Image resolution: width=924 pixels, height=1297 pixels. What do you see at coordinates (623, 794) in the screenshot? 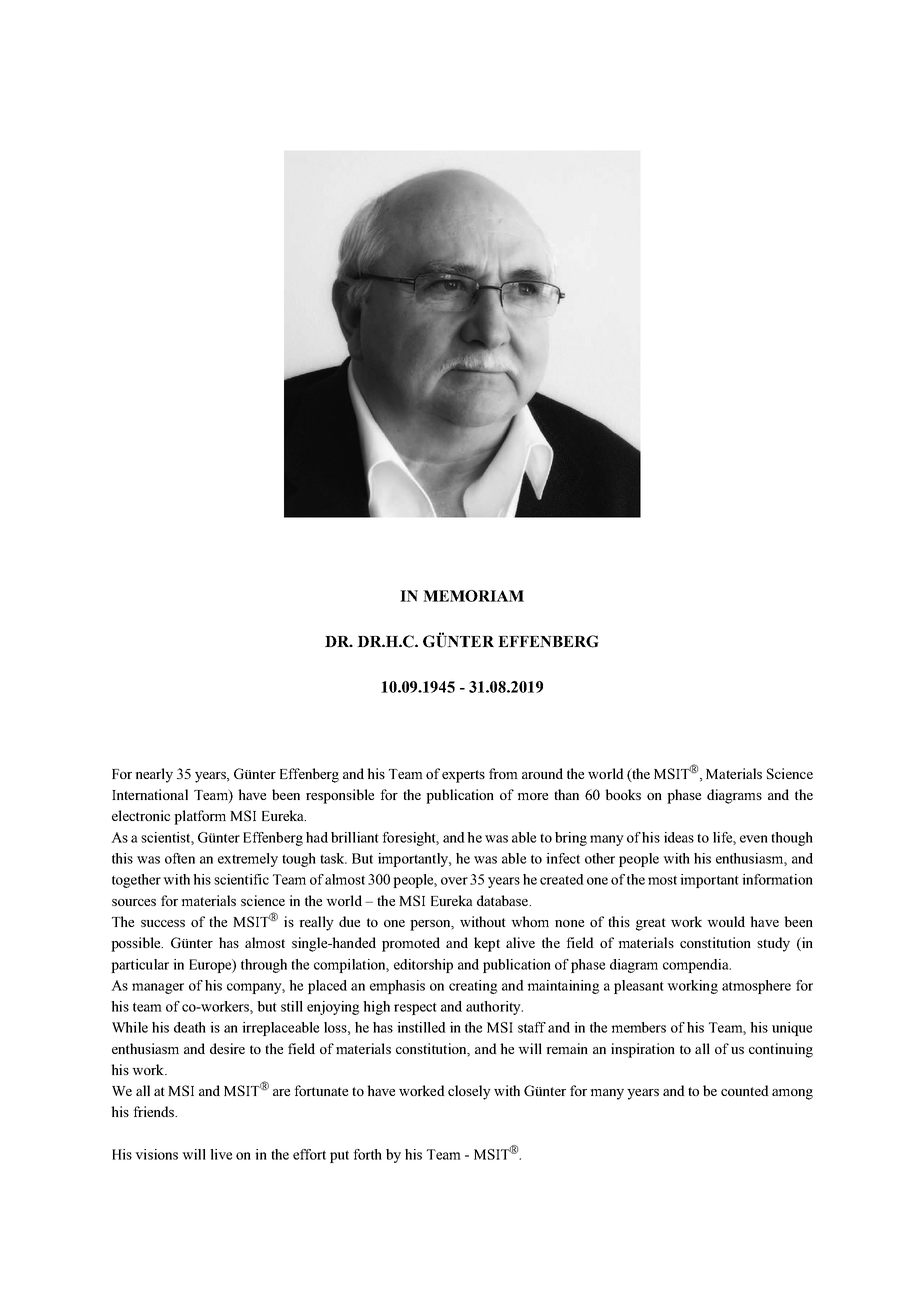
I see `books` at bounding box center [623, 794].
